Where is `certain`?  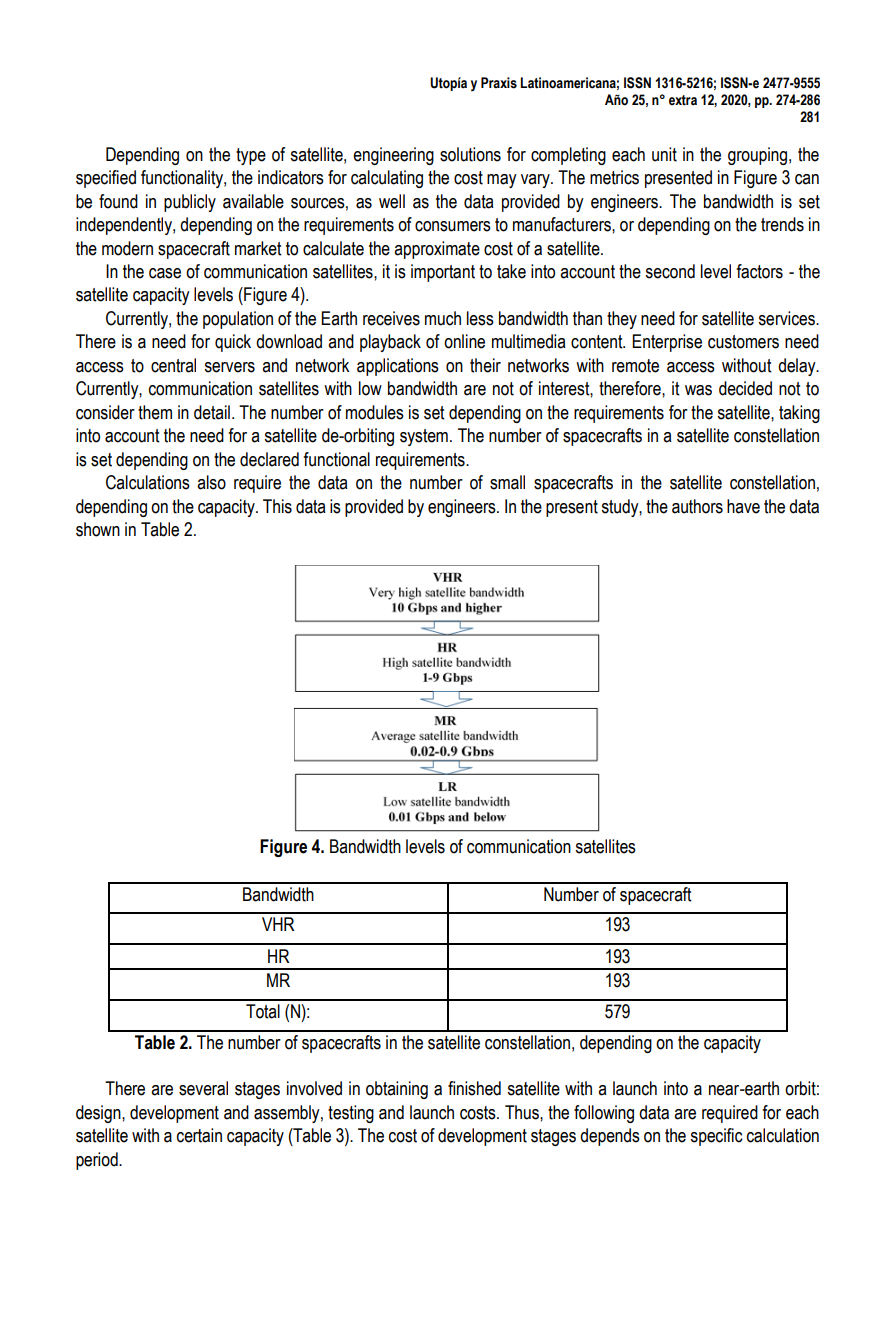
certain is located at coordinates (199, 1135).
